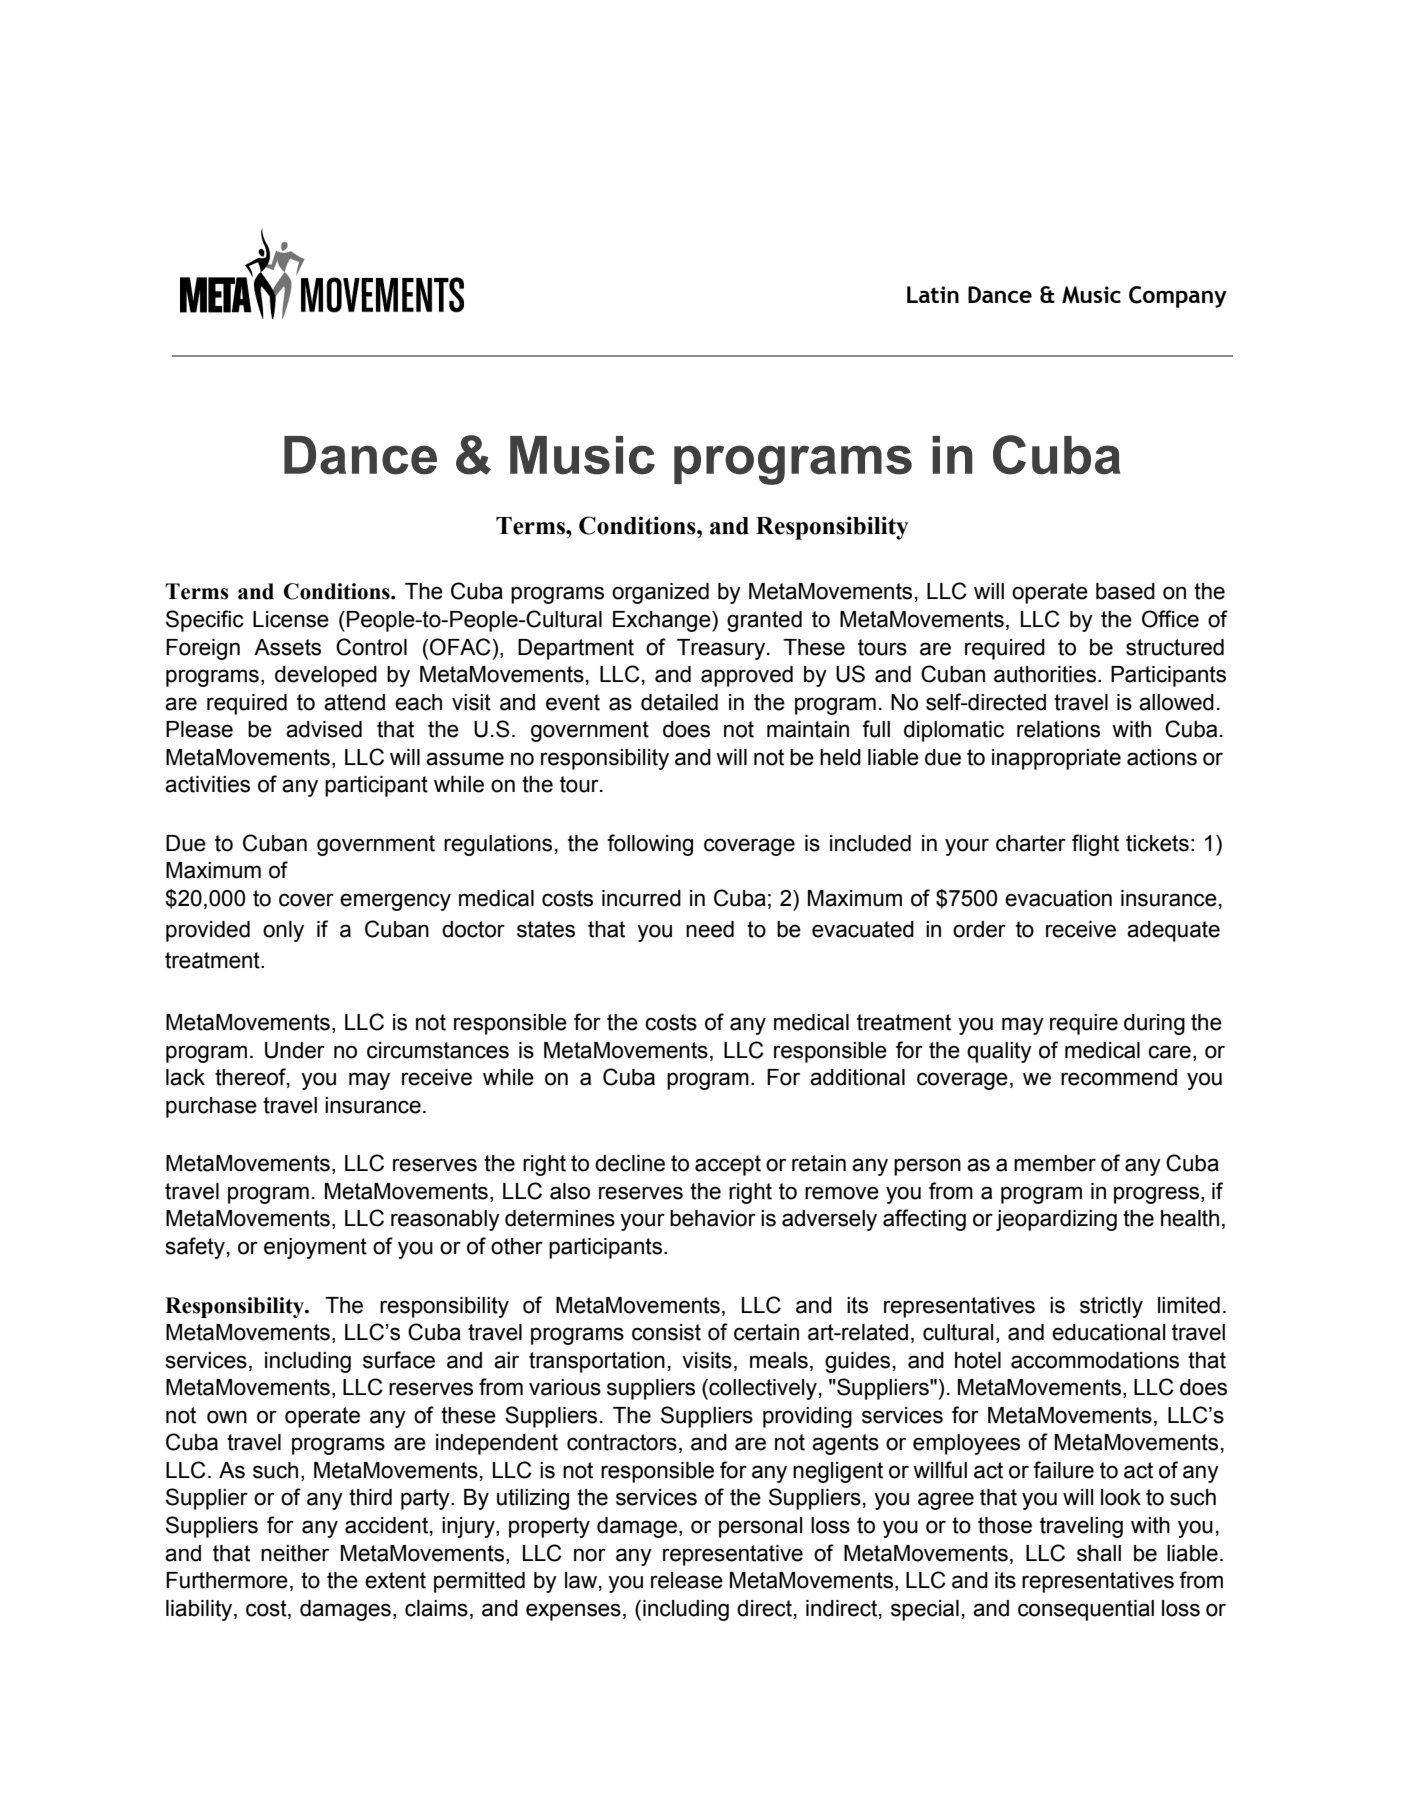 The image size is (1405, 1819). What do you see at coordinates (687, 1580) in the document?
I see `release` at bounding box center [687, 1580].
